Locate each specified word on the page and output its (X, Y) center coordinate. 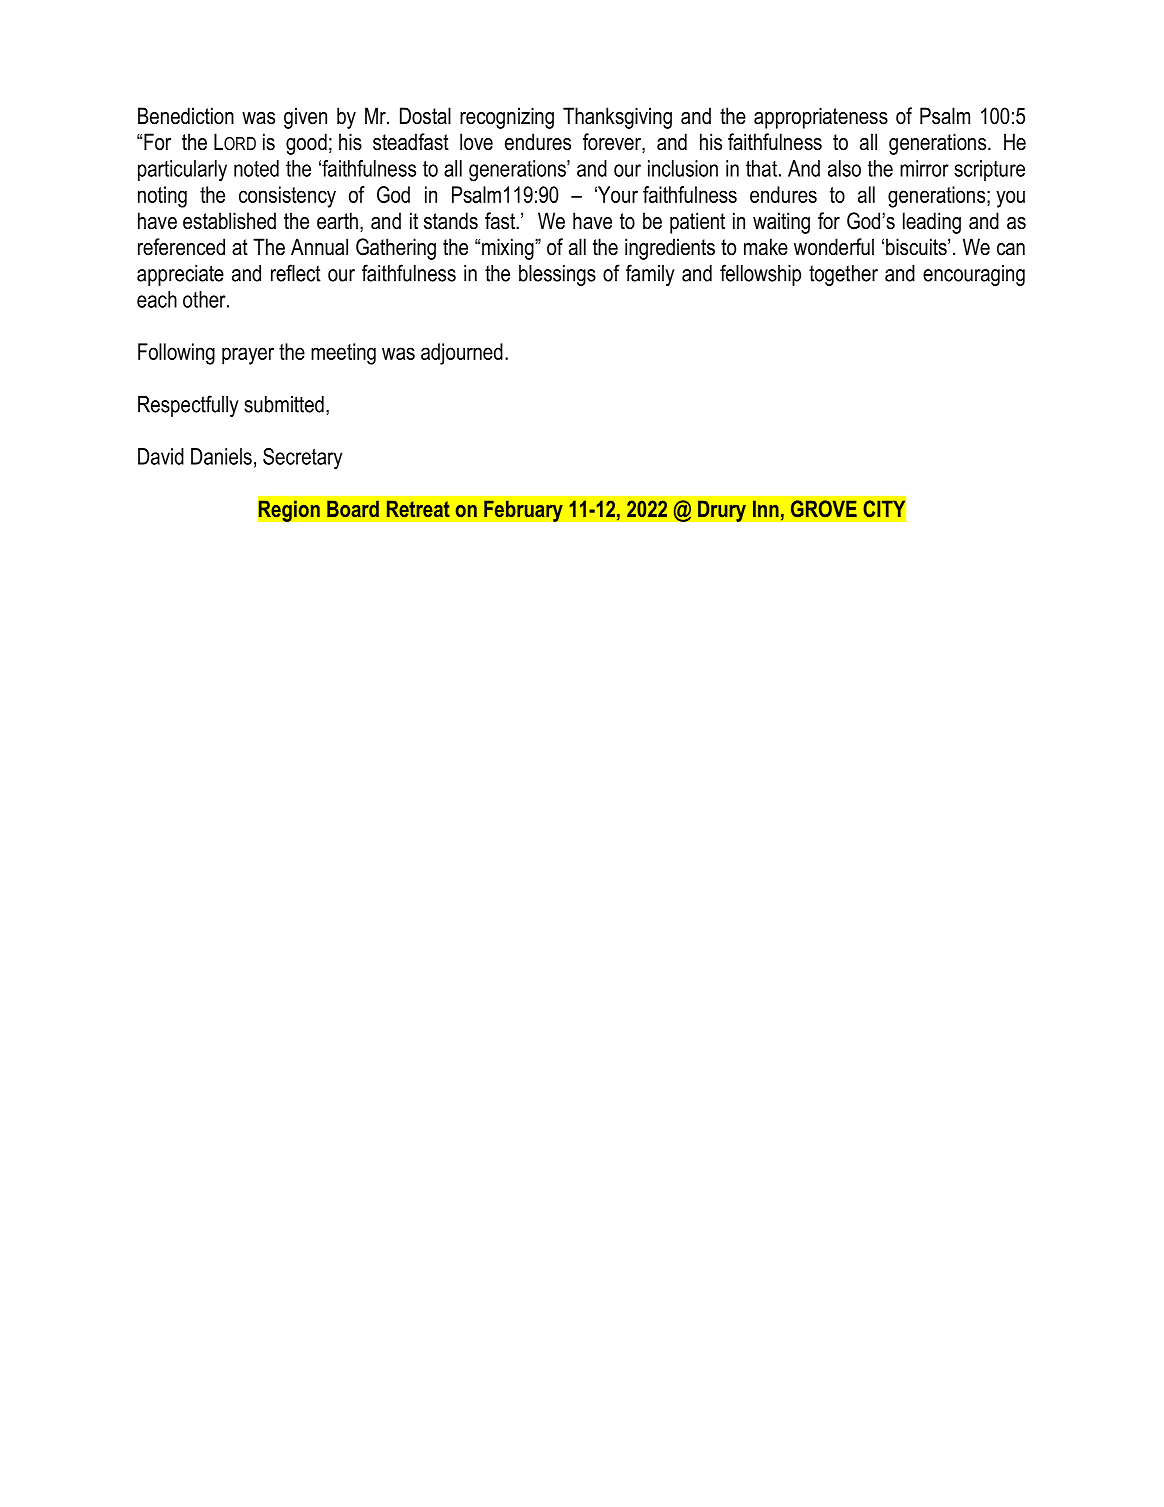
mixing (509, 249)
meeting (343, 354)
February (523, 511)
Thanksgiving (617, 118)
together (843, 275)
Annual (319, 247)
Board (353, 508)
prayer (248, 356)
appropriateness (821, 118)
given (305, 118)
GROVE (824, 508)
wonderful (834, 247)
